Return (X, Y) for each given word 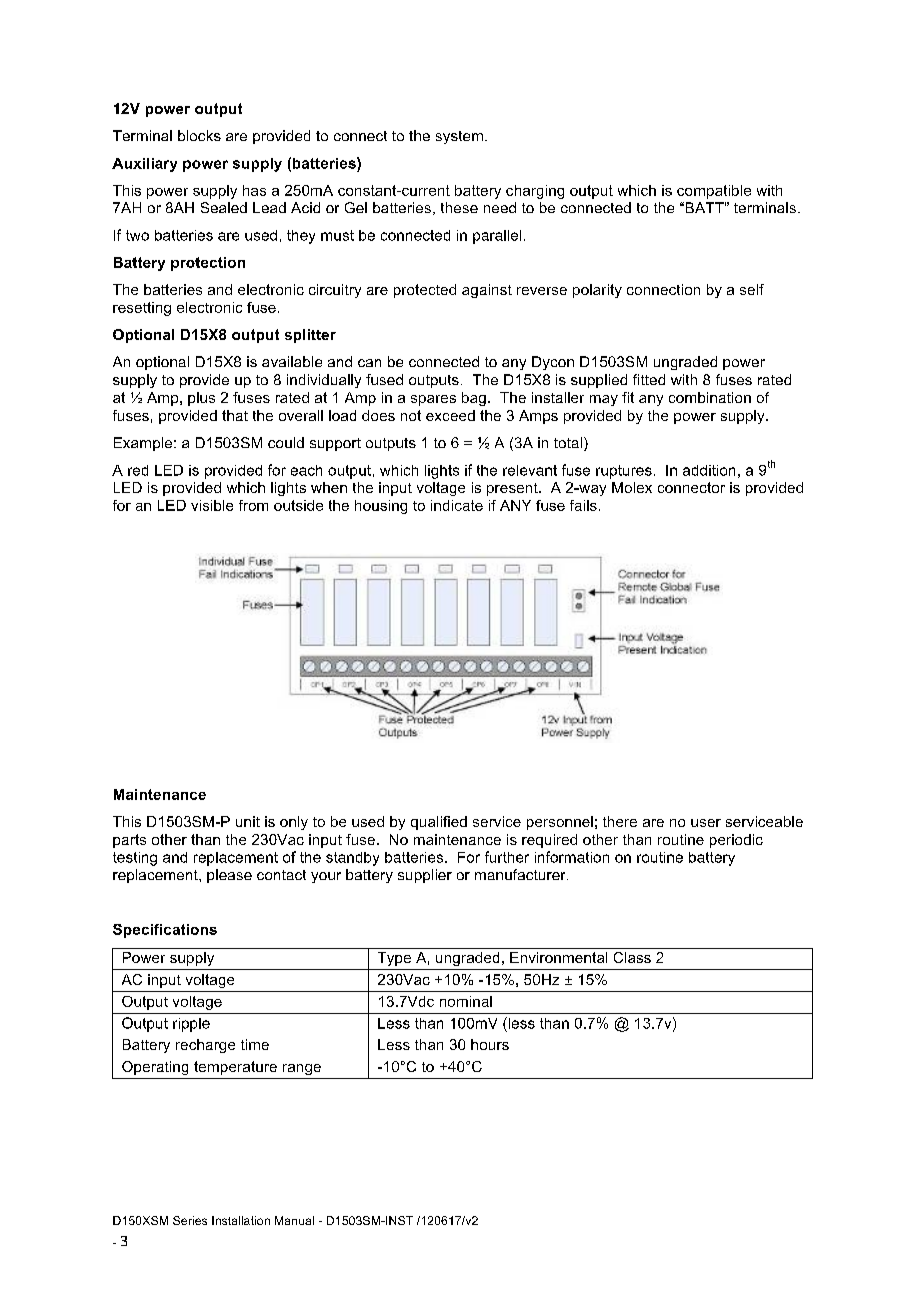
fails (583, 505)
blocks (199, 135)
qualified (439, 823)
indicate (457, 505)
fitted (649, 379)
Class (632, 957)
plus (201, 399)
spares (433, 400)
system (459, 137)
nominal (466, 1001)
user (706, 823)
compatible (714, 192)
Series (190, 1220)
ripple (191, 1025)
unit (248, 821)
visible (212, 505)
